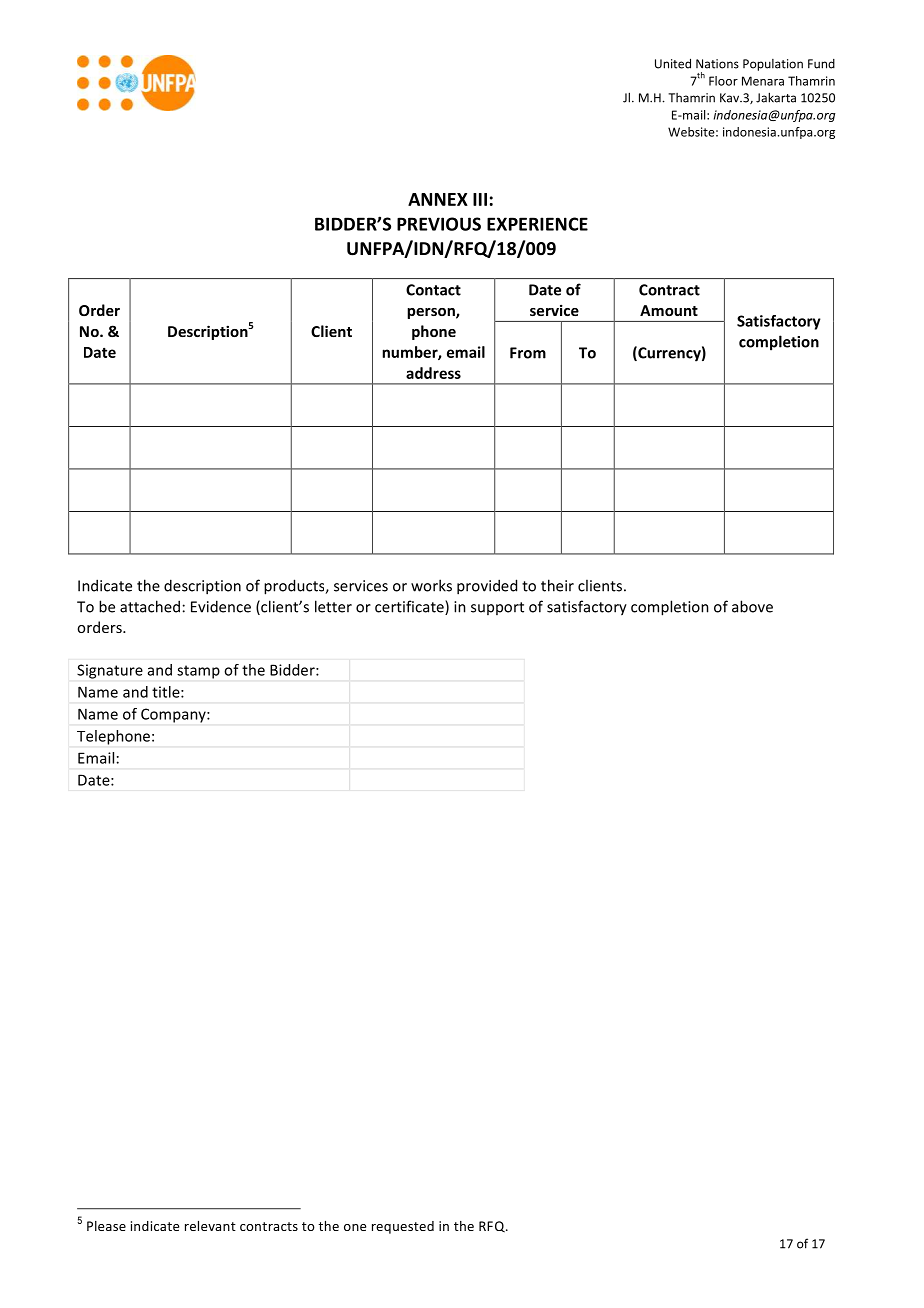 The image size is (924, 1308). What do you see at coordinates (487, 587) in the document?
I see `provided` at bounding box center [487, 587].
